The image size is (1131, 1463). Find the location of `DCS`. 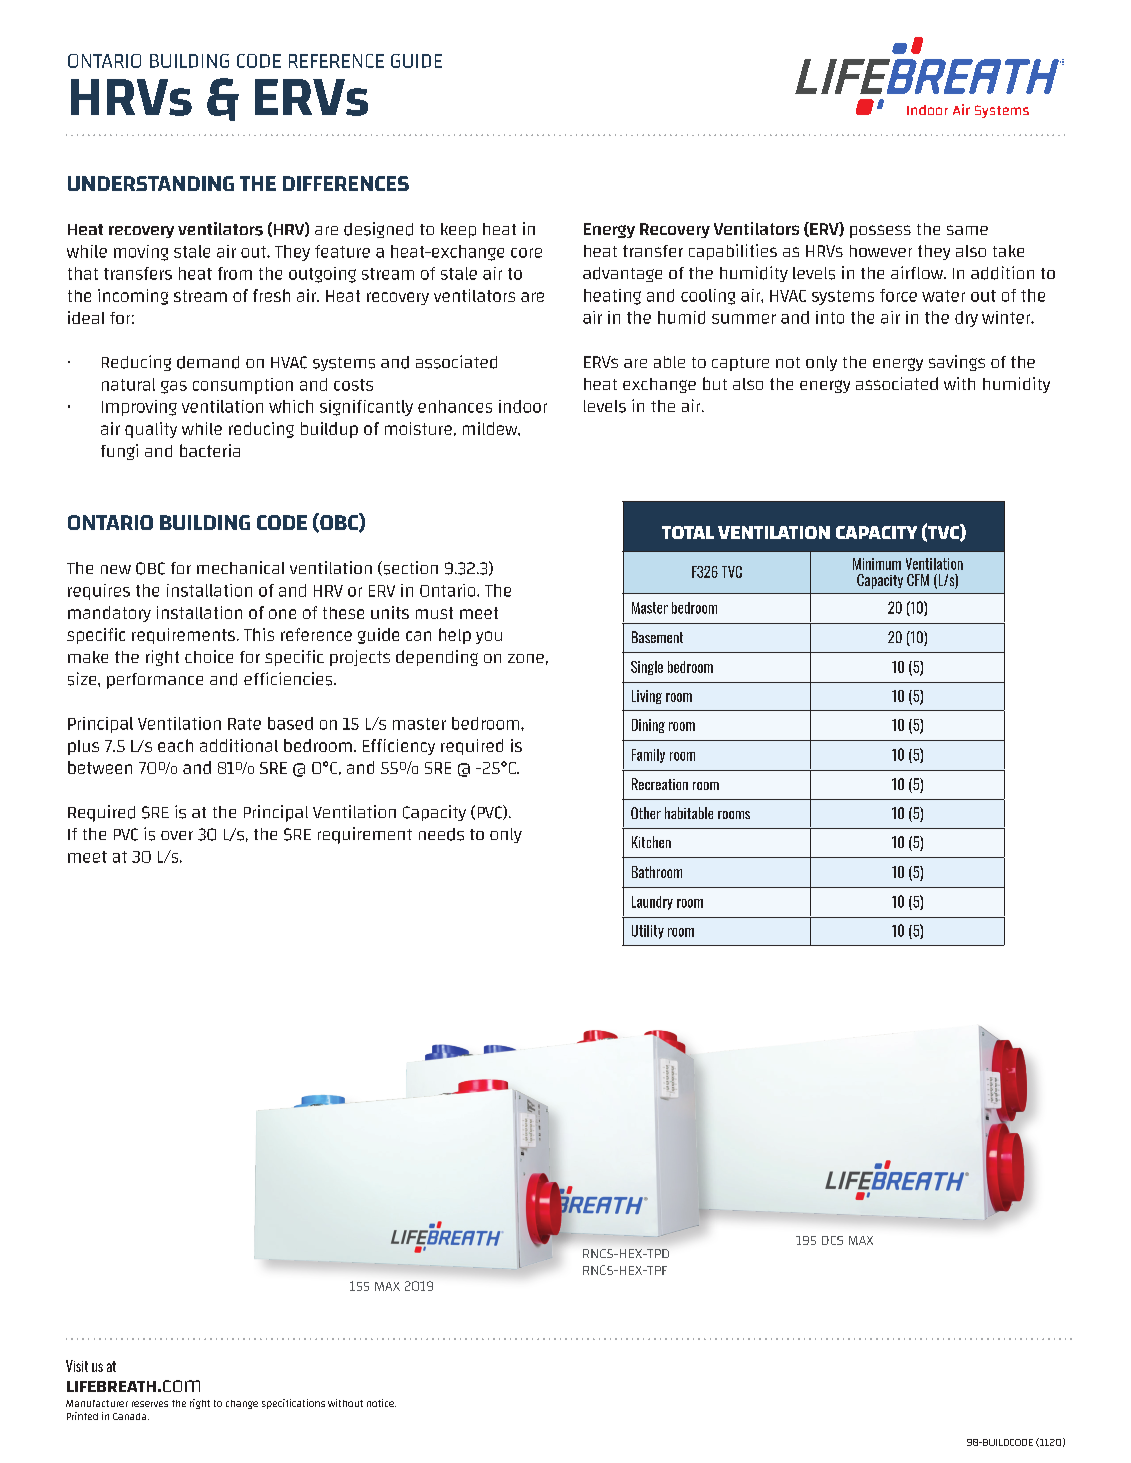

DCS is located at coordinates (832, 1240).
